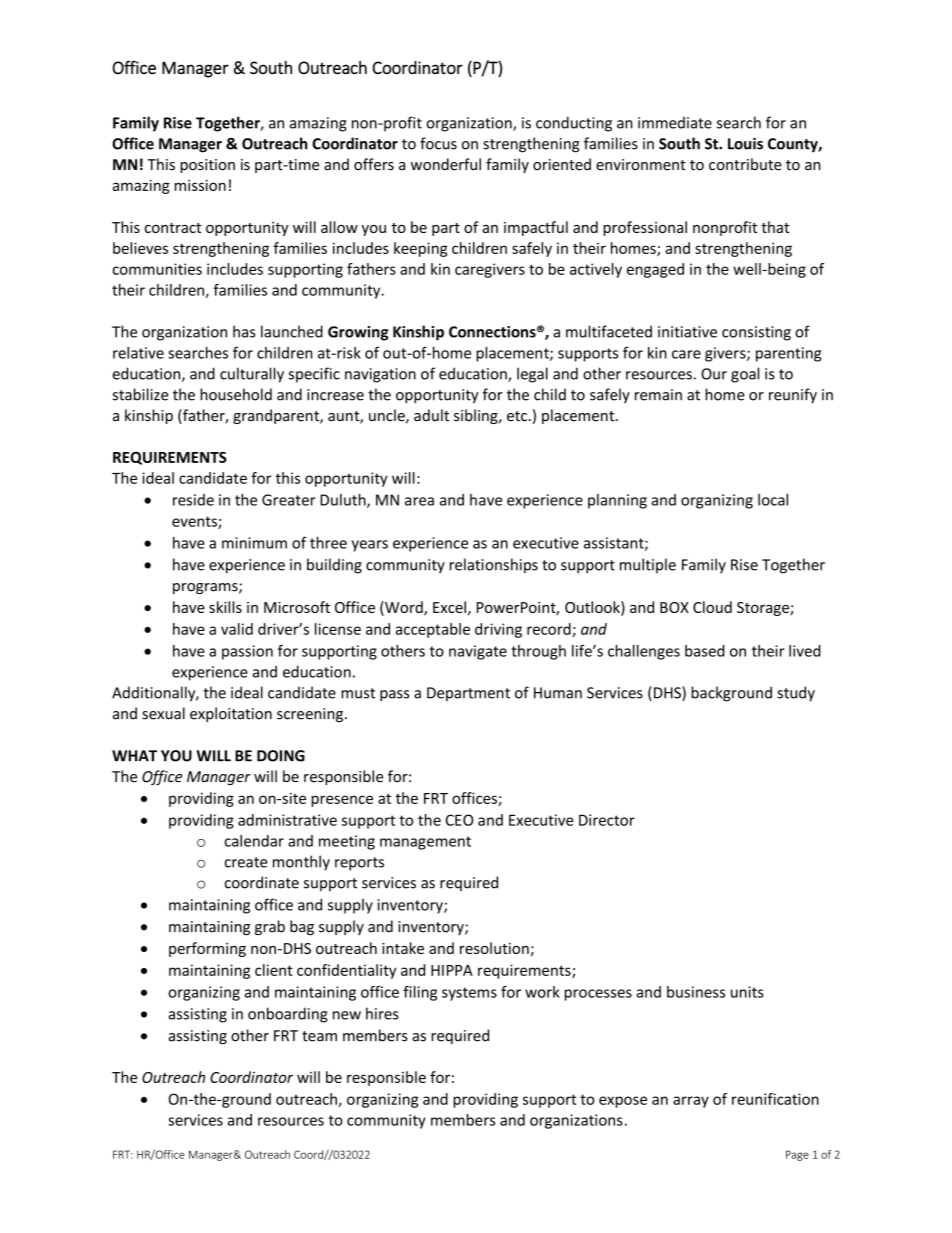 This screenshot has width=952, height=1233. What do you see at coordinates (431, 415) in the screenshot?
I see `adult` at bounding box center [431, 415].
